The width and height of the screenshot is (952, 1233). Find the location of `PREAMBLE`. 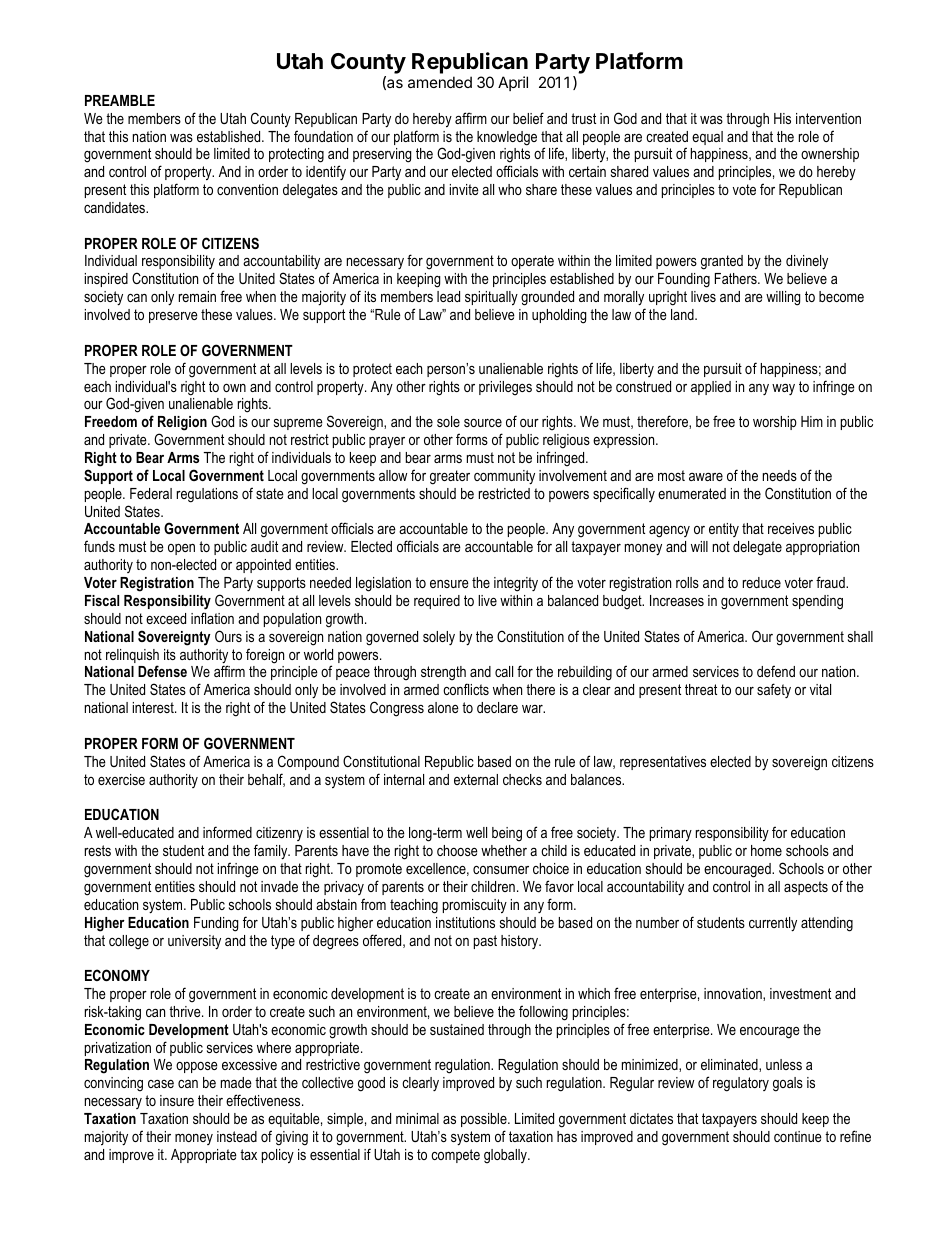

PREAMBLE is located at coordinates (120, 100).
